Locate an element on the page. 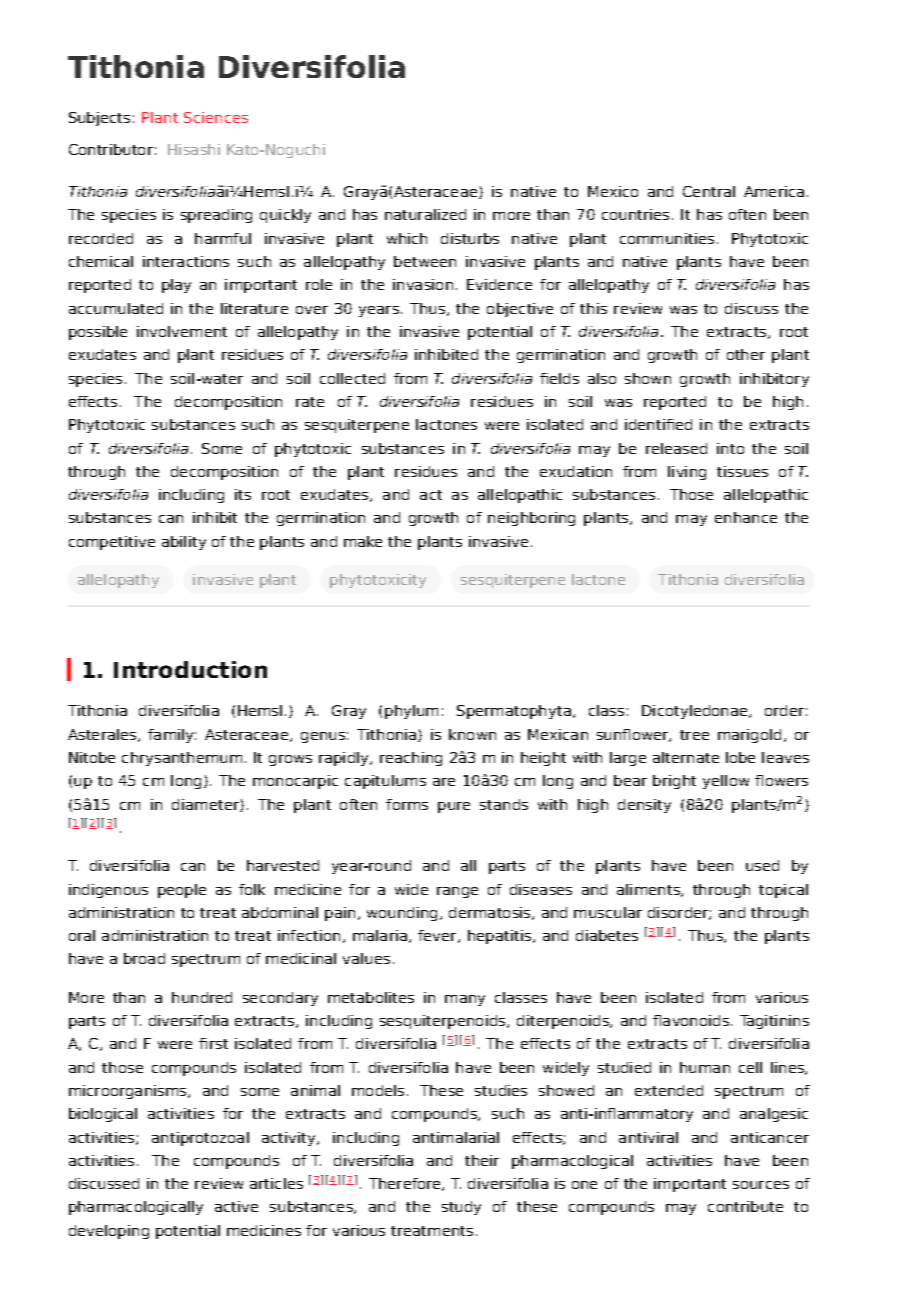 This page has height=1308, width=924. phylum is located at coordinates (411, 712).
